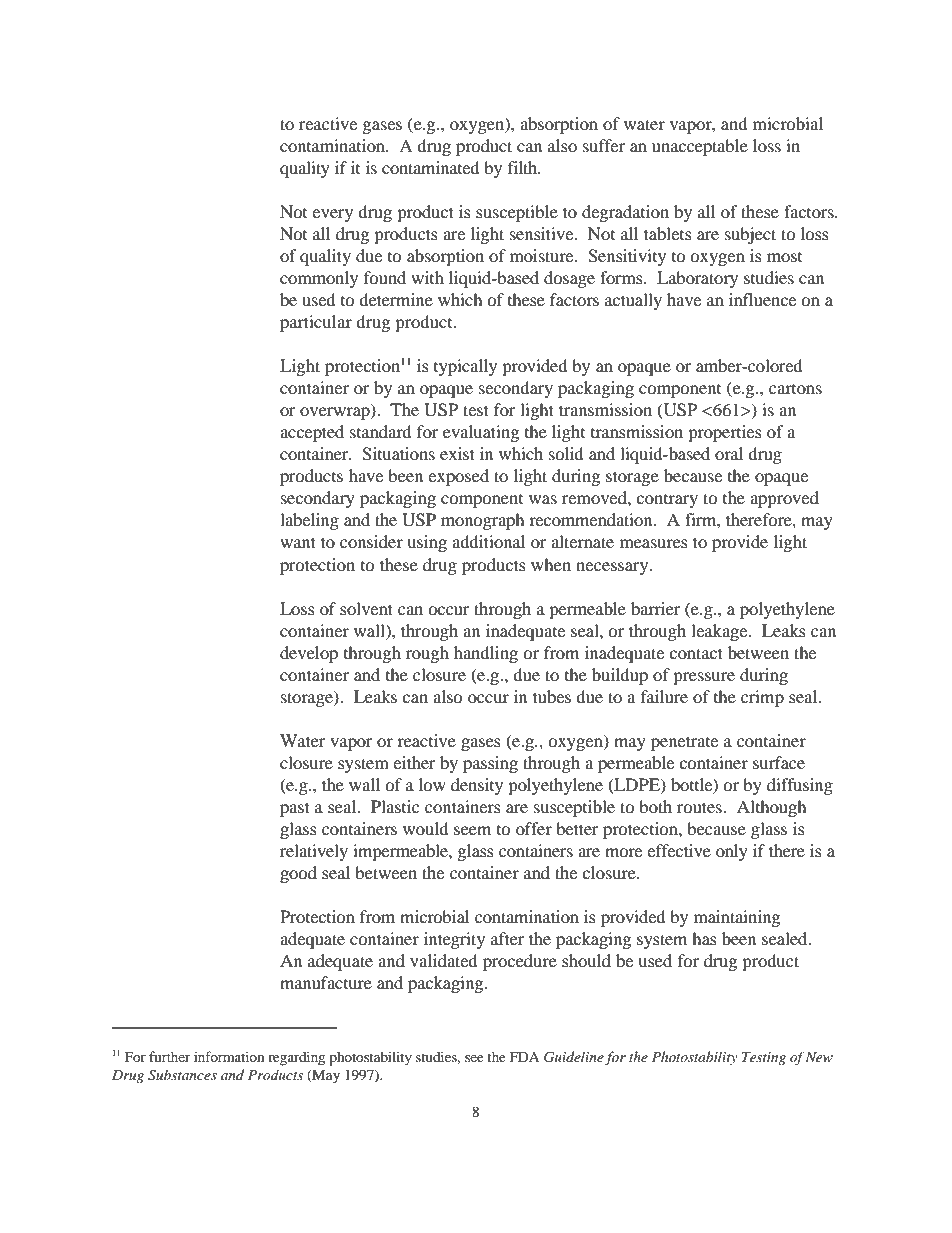  I want to click on passing, so click(490, 764).
